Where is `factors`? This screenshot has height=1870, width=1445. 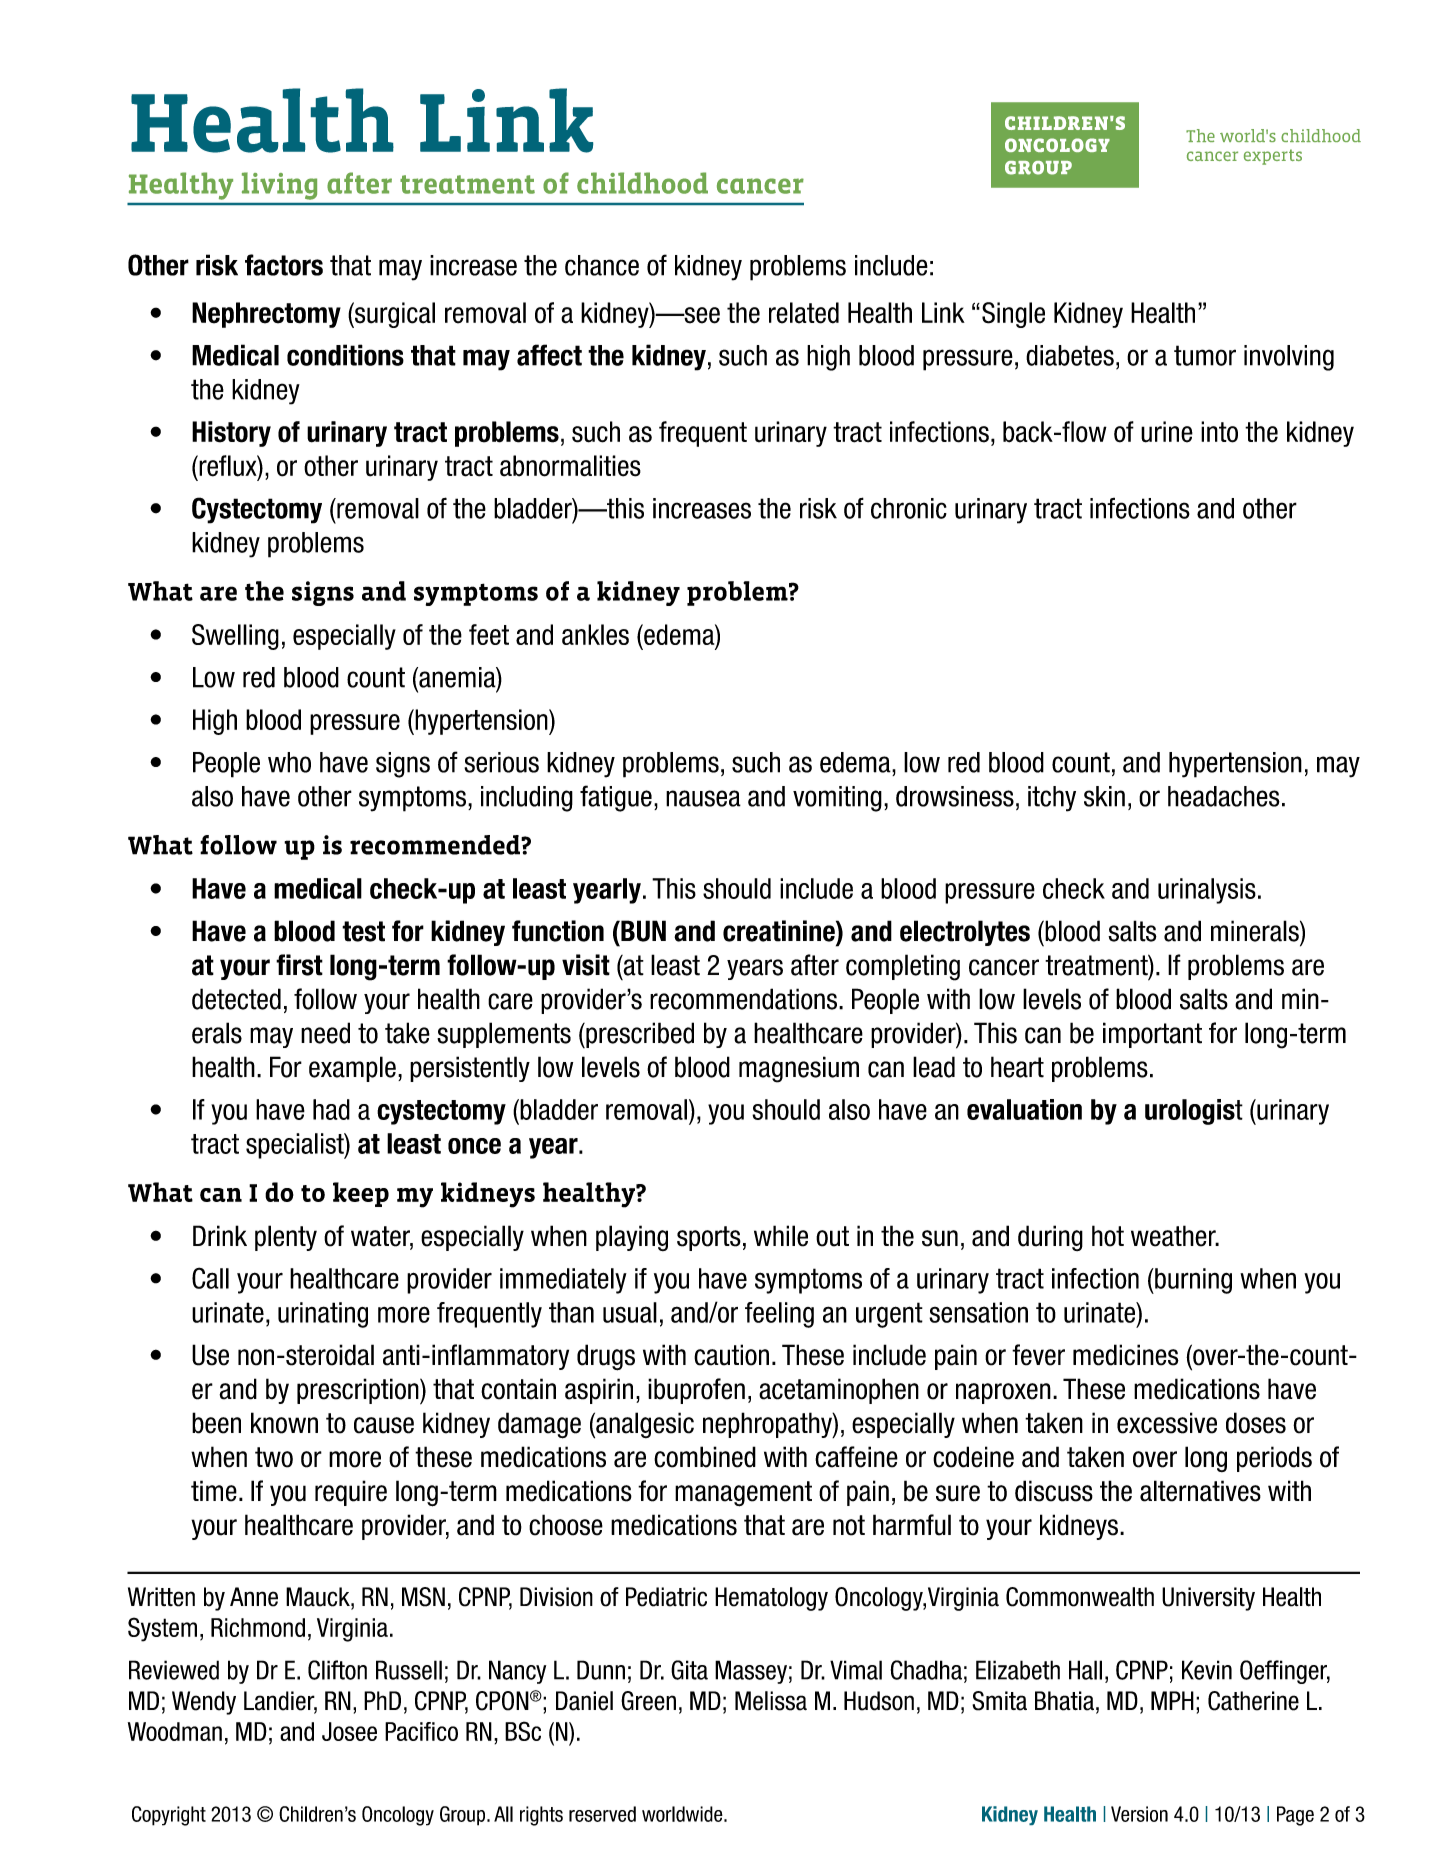 factors is located at coordinates (284, 265).
